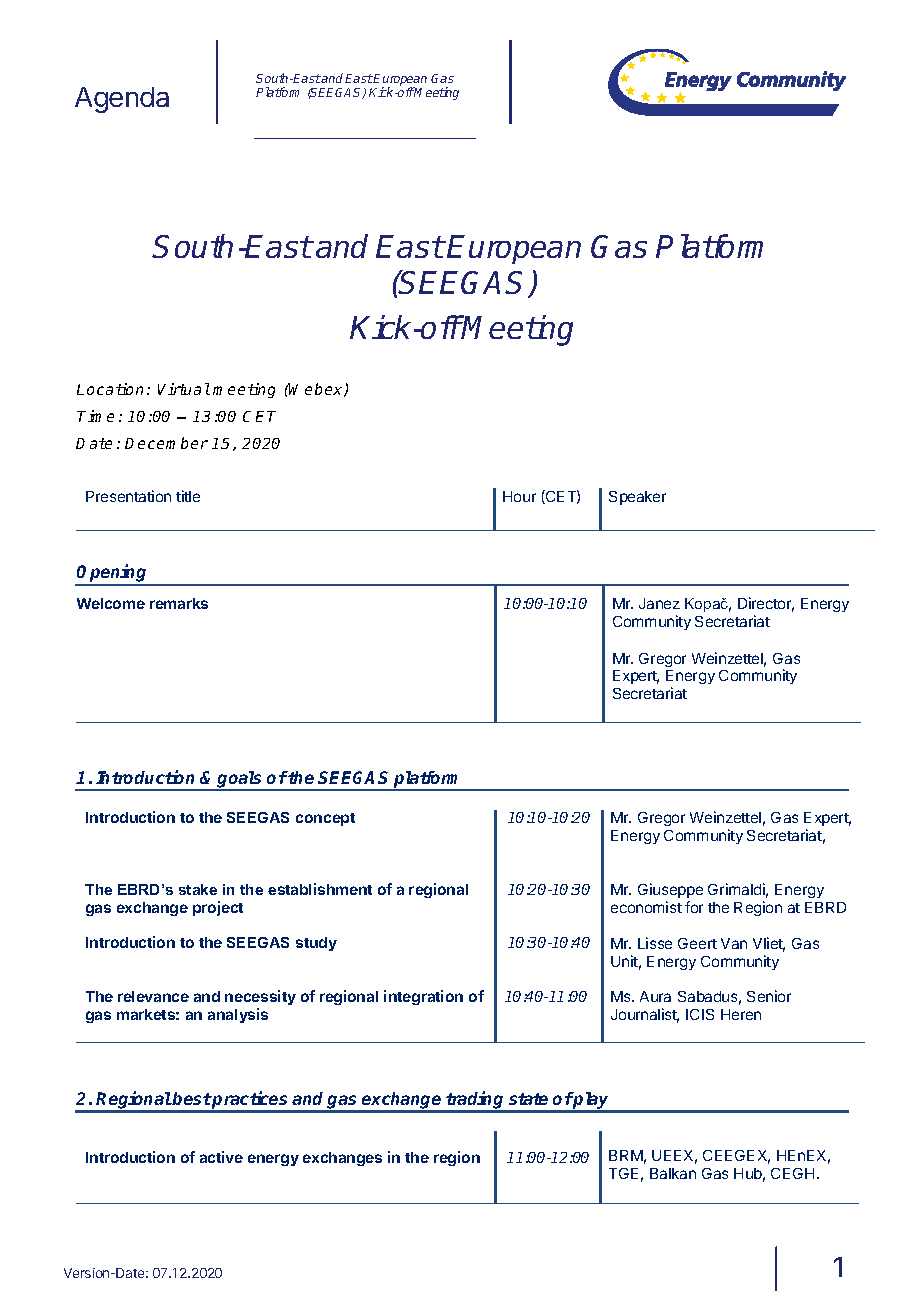 The width and height of the screenshot is (924, 1309). I want to click on Speaker, so click(637, 498).
